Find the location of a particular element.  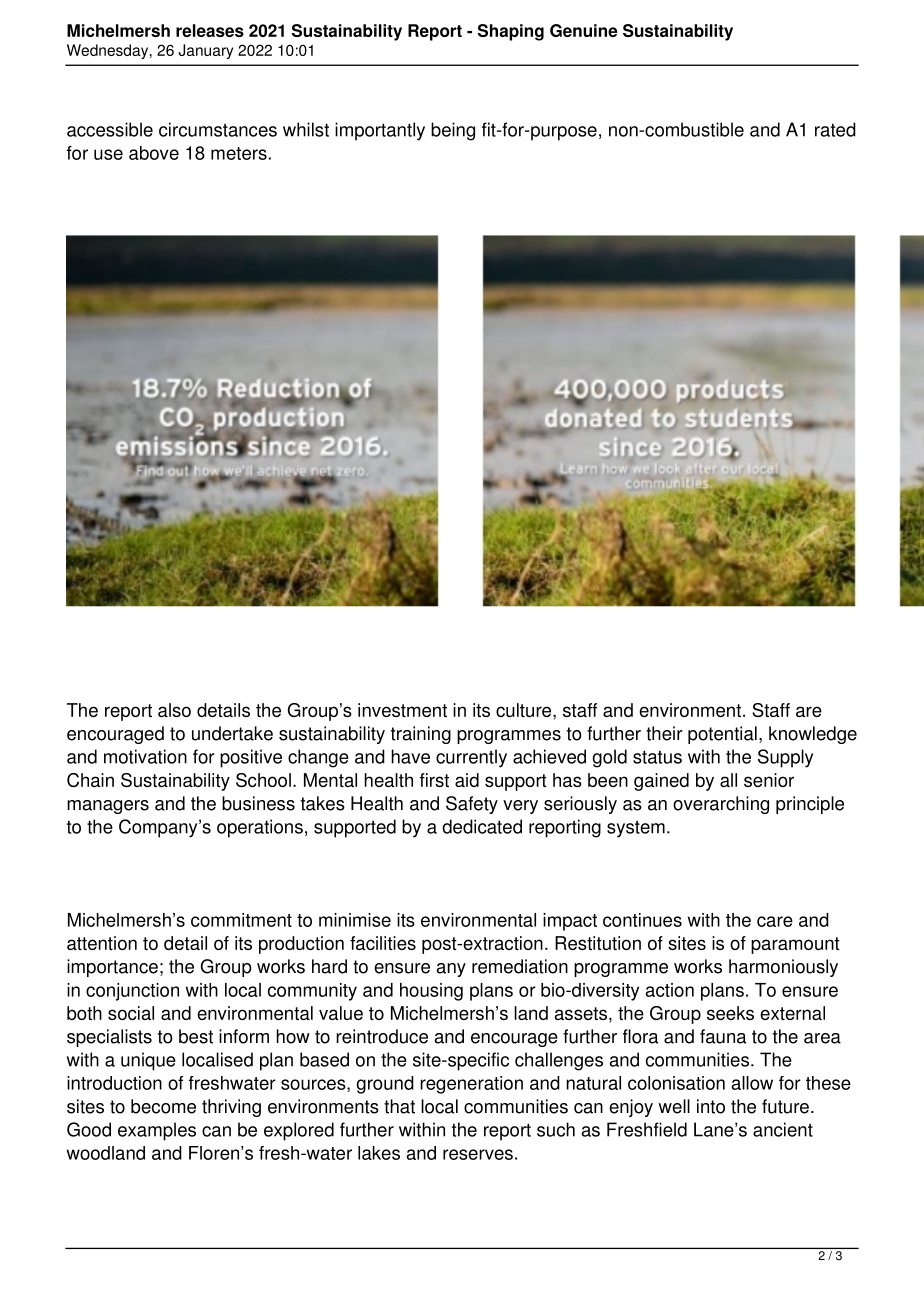

Genuine is located at coordinates (583, 30).
